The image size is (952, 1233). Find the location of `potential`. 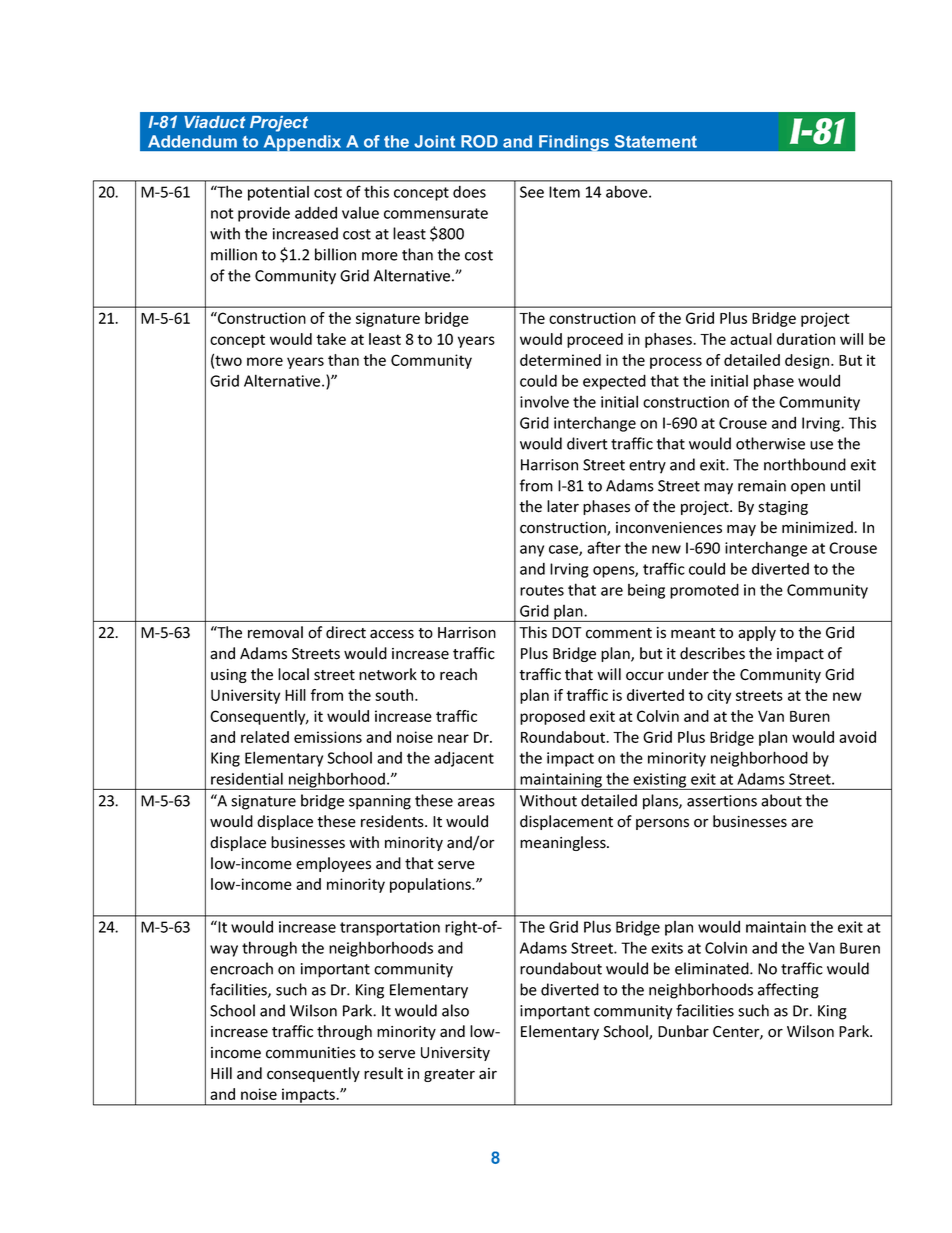

potential is located at coordinates (278, 193).
